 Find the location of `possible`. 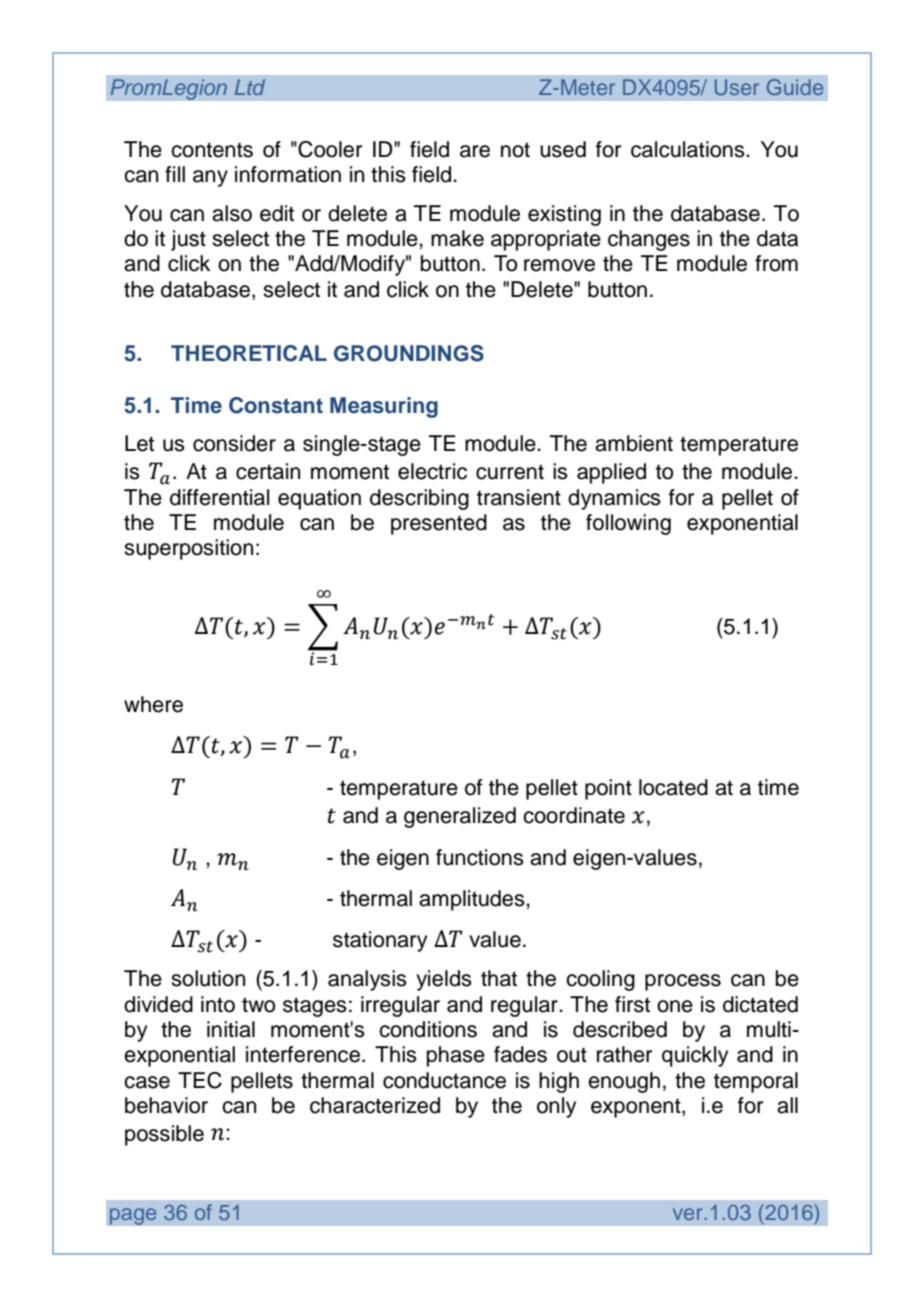

possible is located at coordinates (164, 1135).
